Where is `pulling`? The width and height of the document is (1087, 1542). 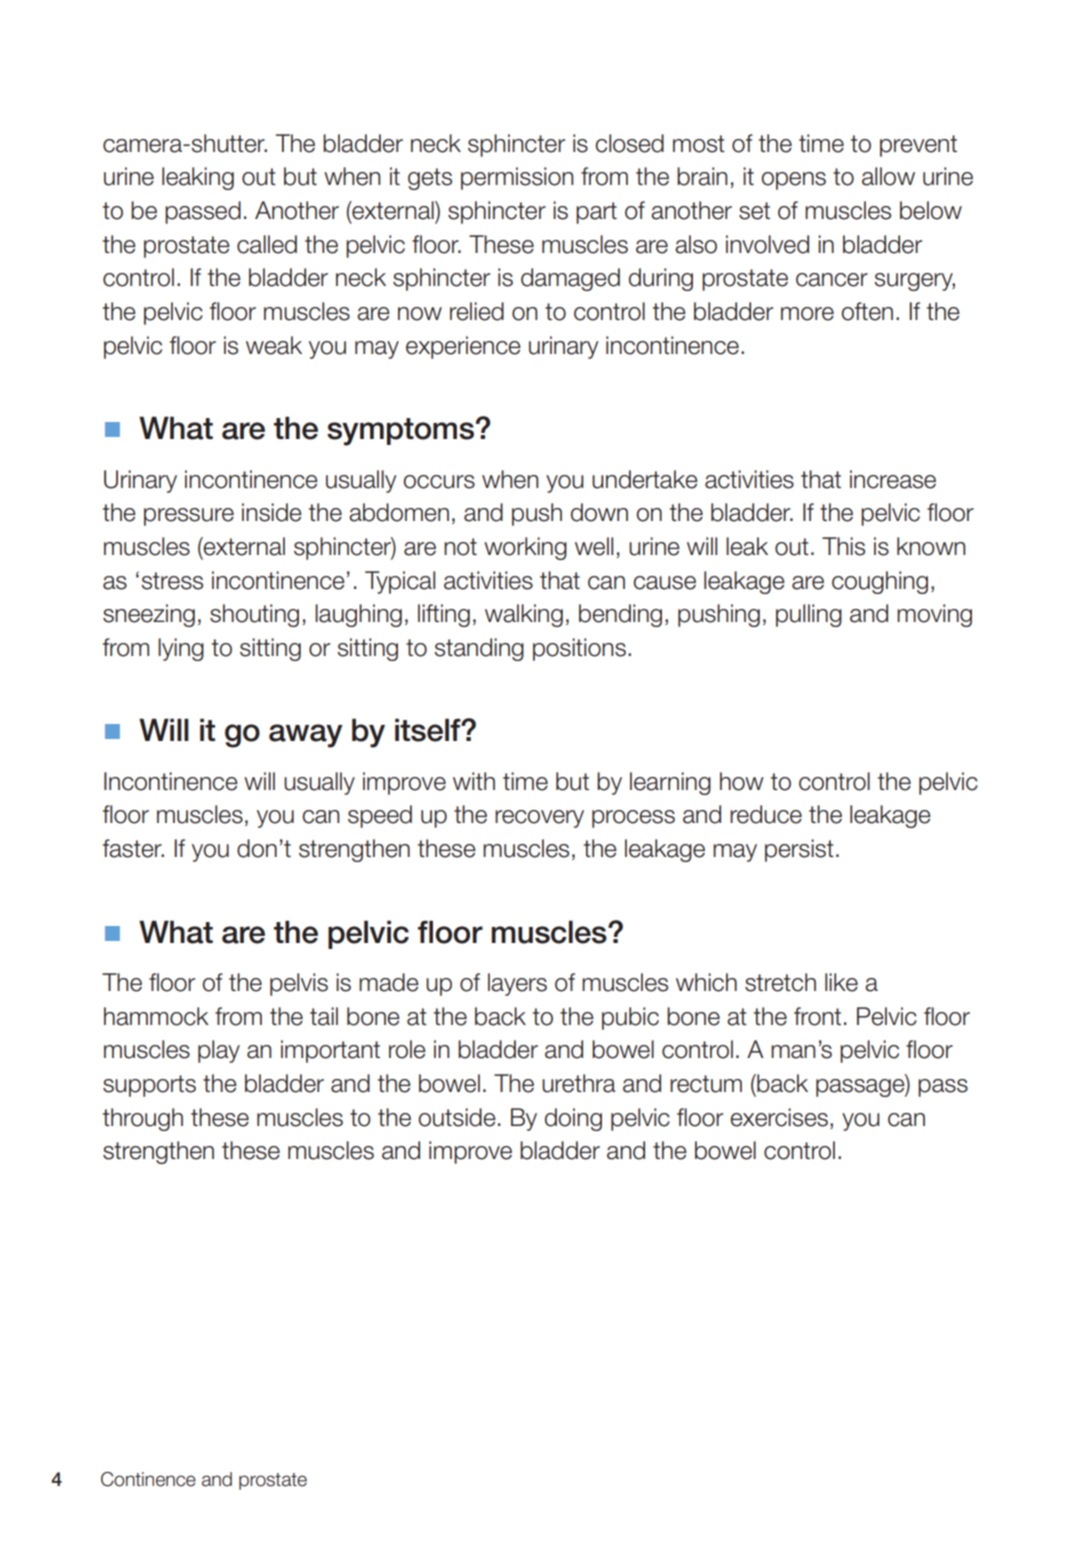 pulling is located at coordinates (809, 615).
